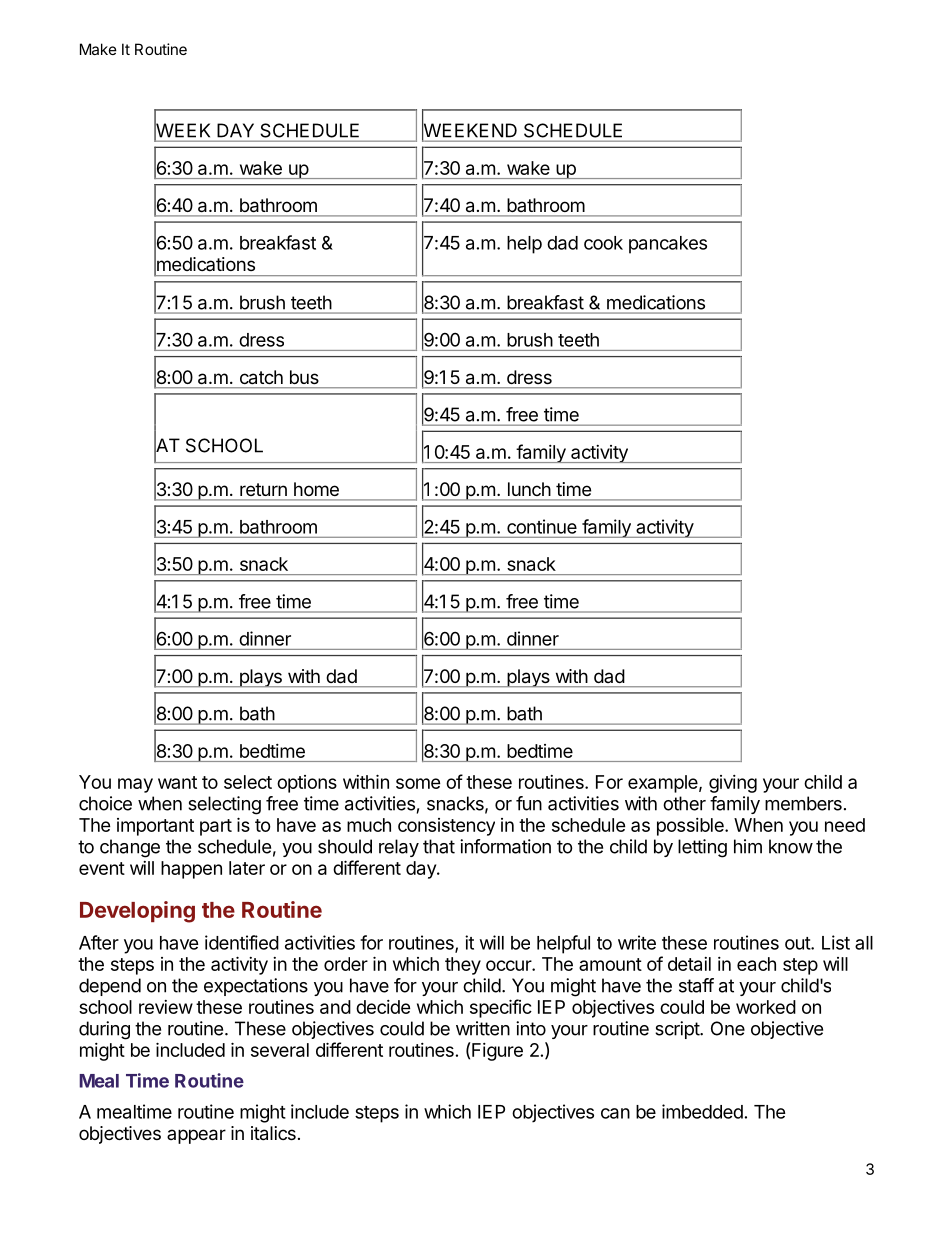 The width and height of the screenshot is (952, 1233). I want to click on cook, so click(603, 243).
